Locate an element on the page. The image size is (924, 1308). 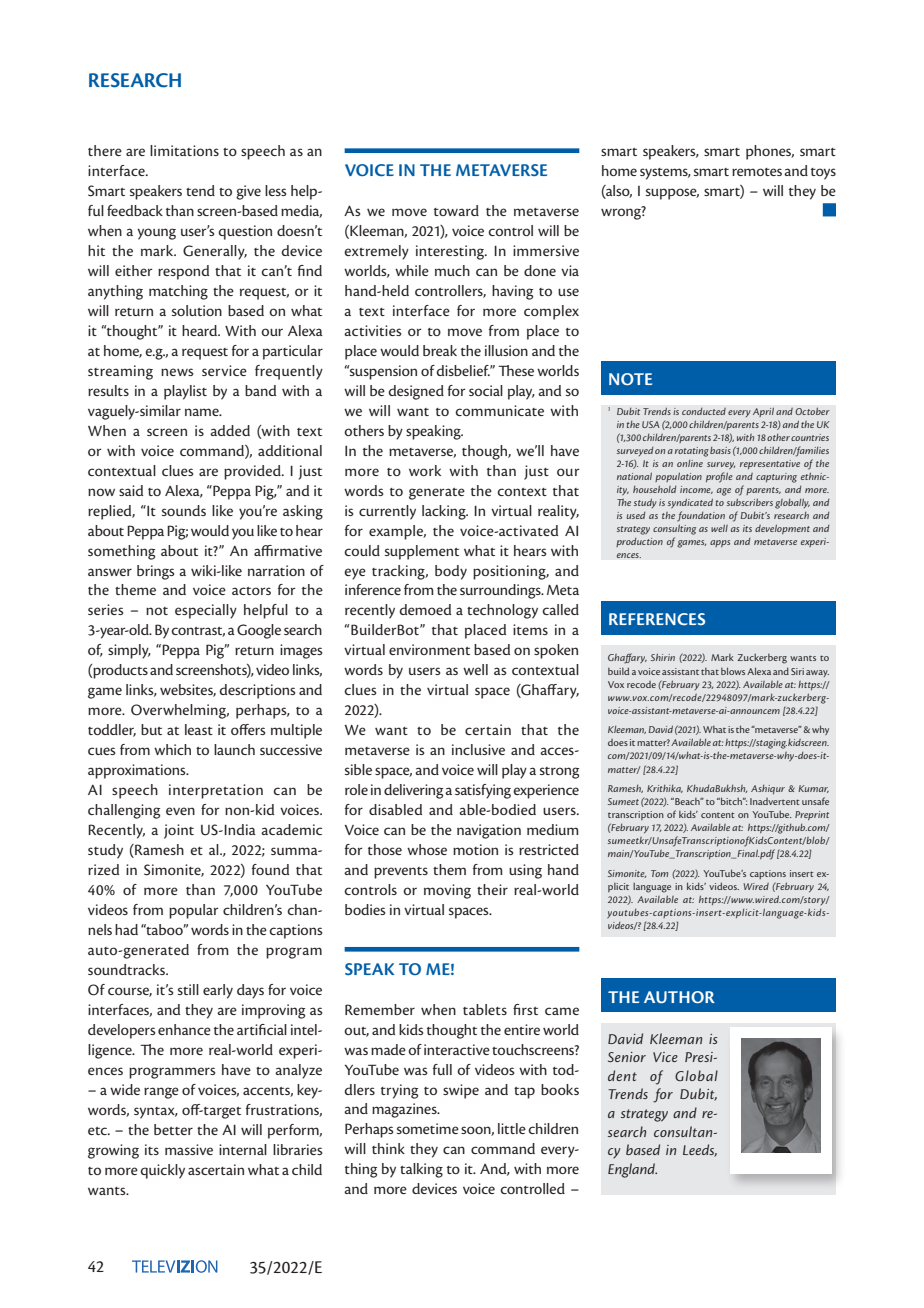
social is located at coordinates (486, 390).
